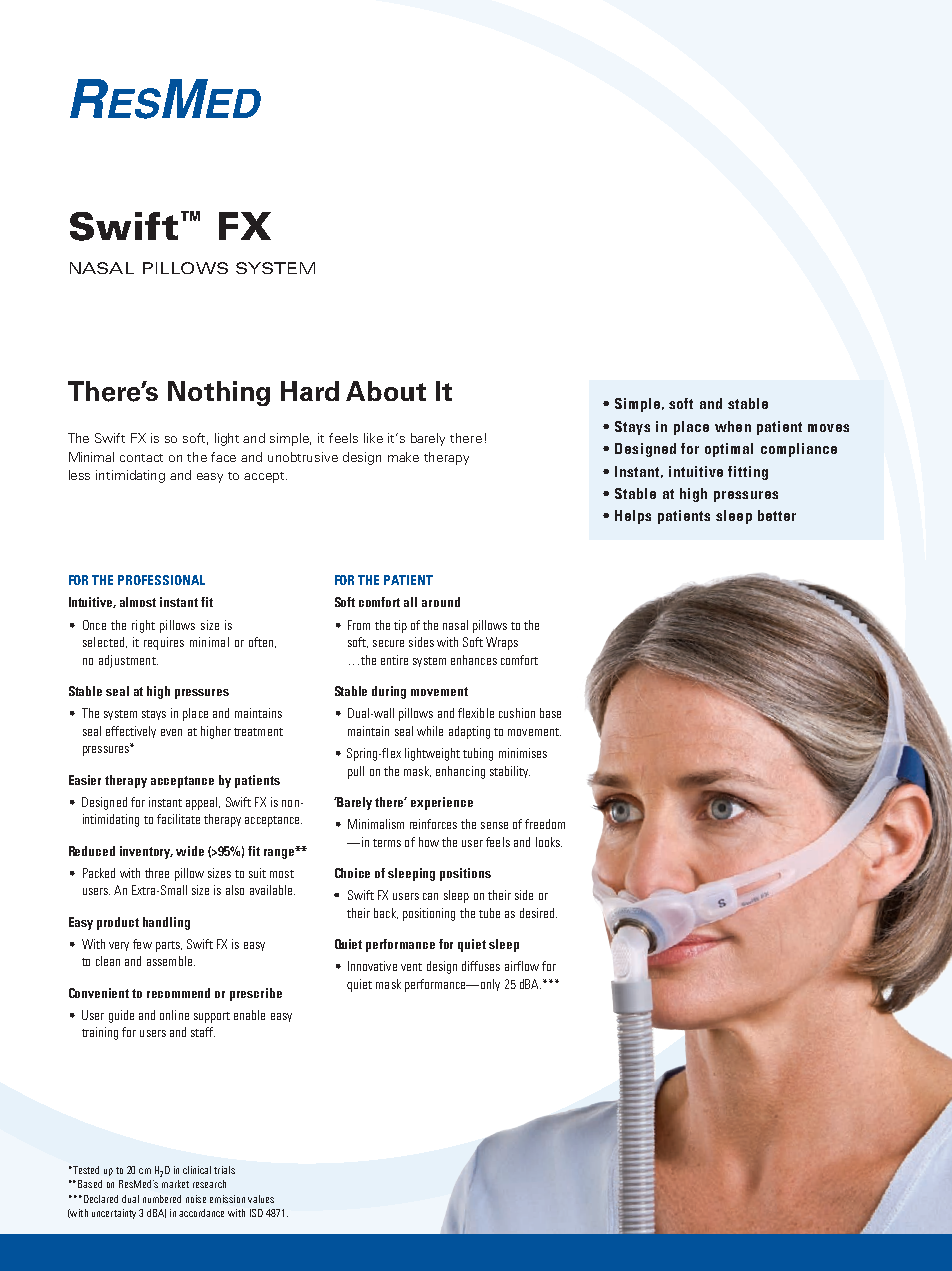  I want to click on facilitate, so click(178, 819).
